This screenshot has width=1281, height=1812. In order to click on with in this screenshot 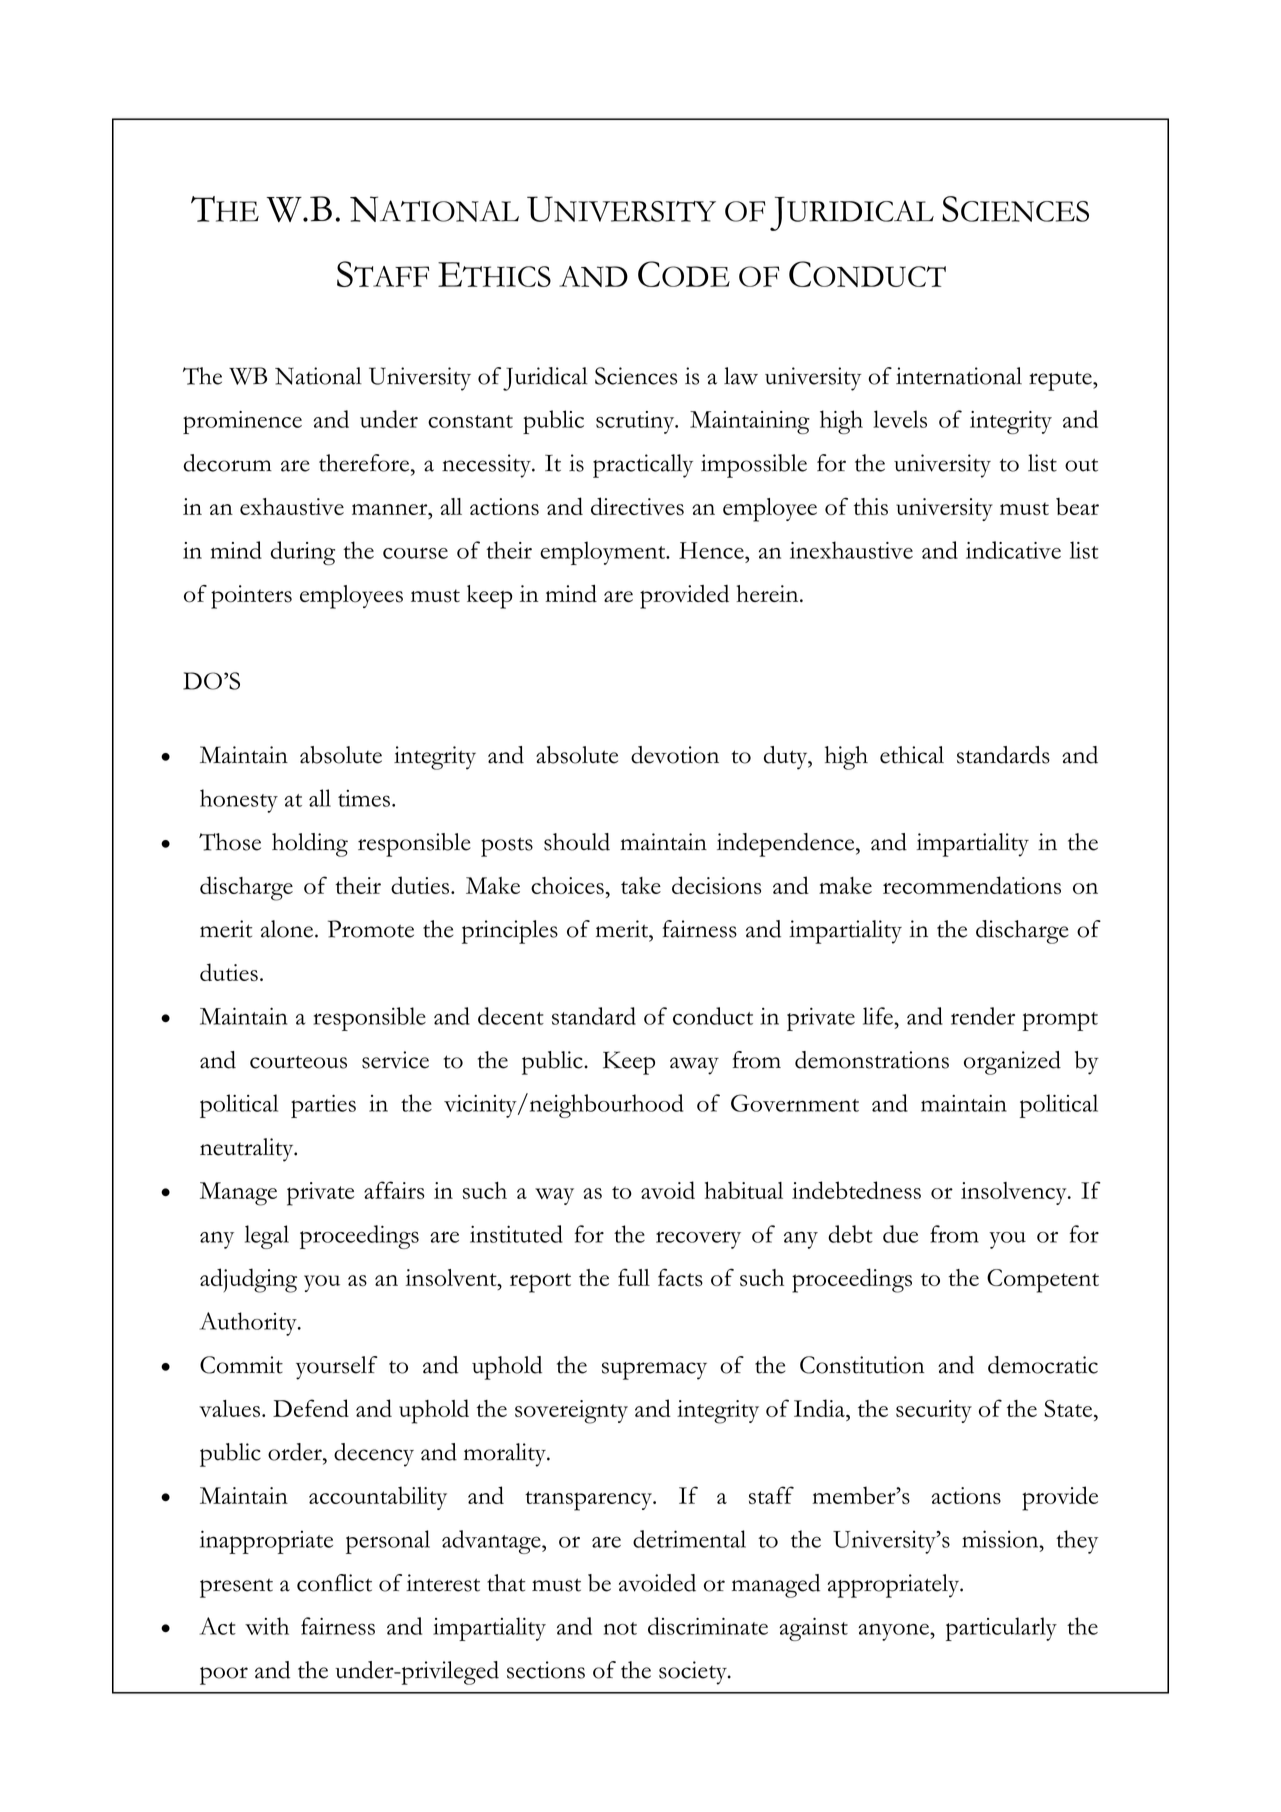, I will do `click(267, 1626)`.
